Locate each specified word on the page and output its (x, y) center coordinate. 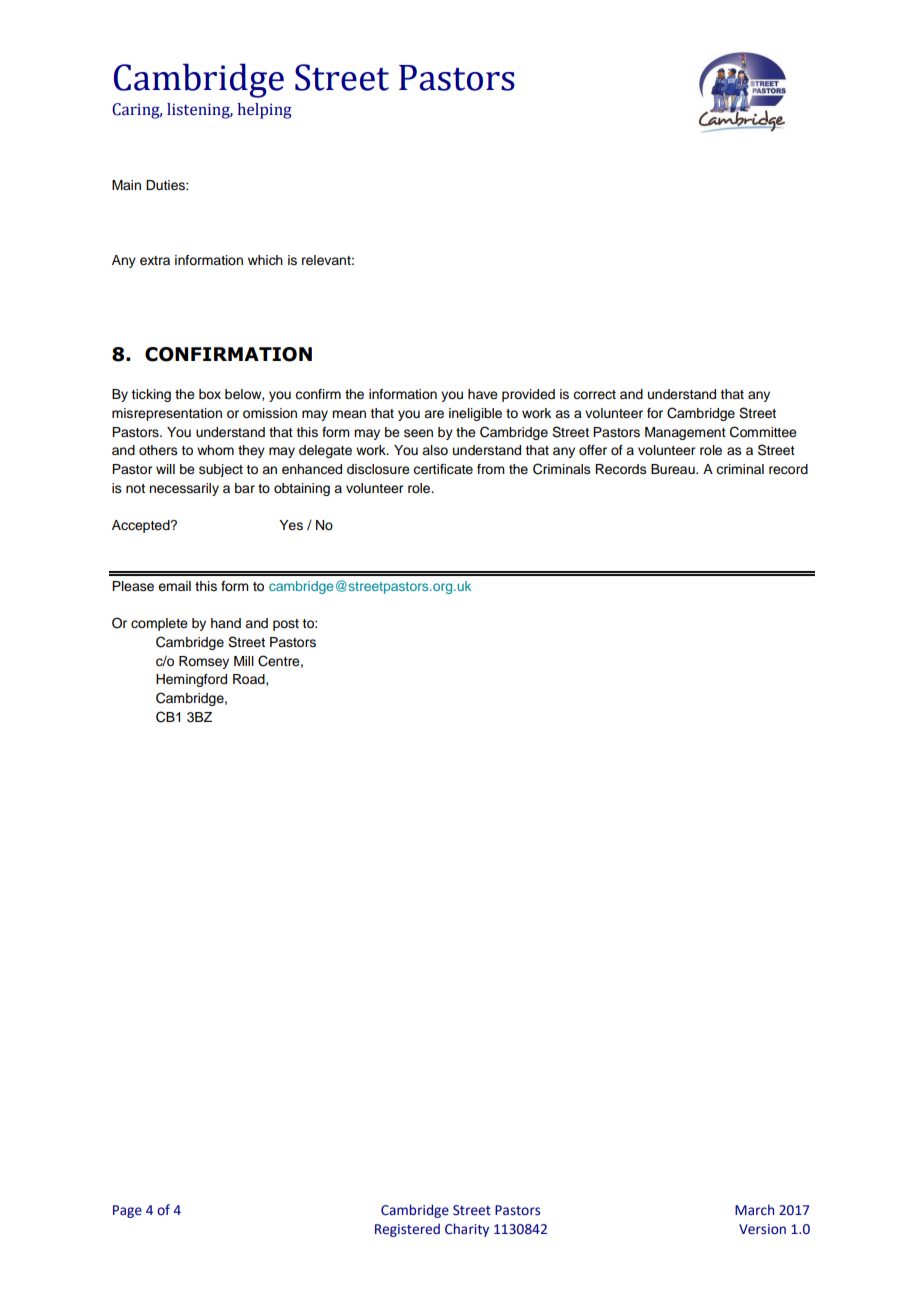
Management (685, 433)
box (210, 394)
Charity (467, 1230)
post (286, 625)
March (754, 1209)
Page (127, 1211)
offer (593, 450)
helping (265, 111)
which (265, 260)
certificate (443, 469)
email (174, 586)
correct (594, 395)
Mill (244, 661)
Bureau (674, 469)
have (483, 394)
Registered (407, 1230)
